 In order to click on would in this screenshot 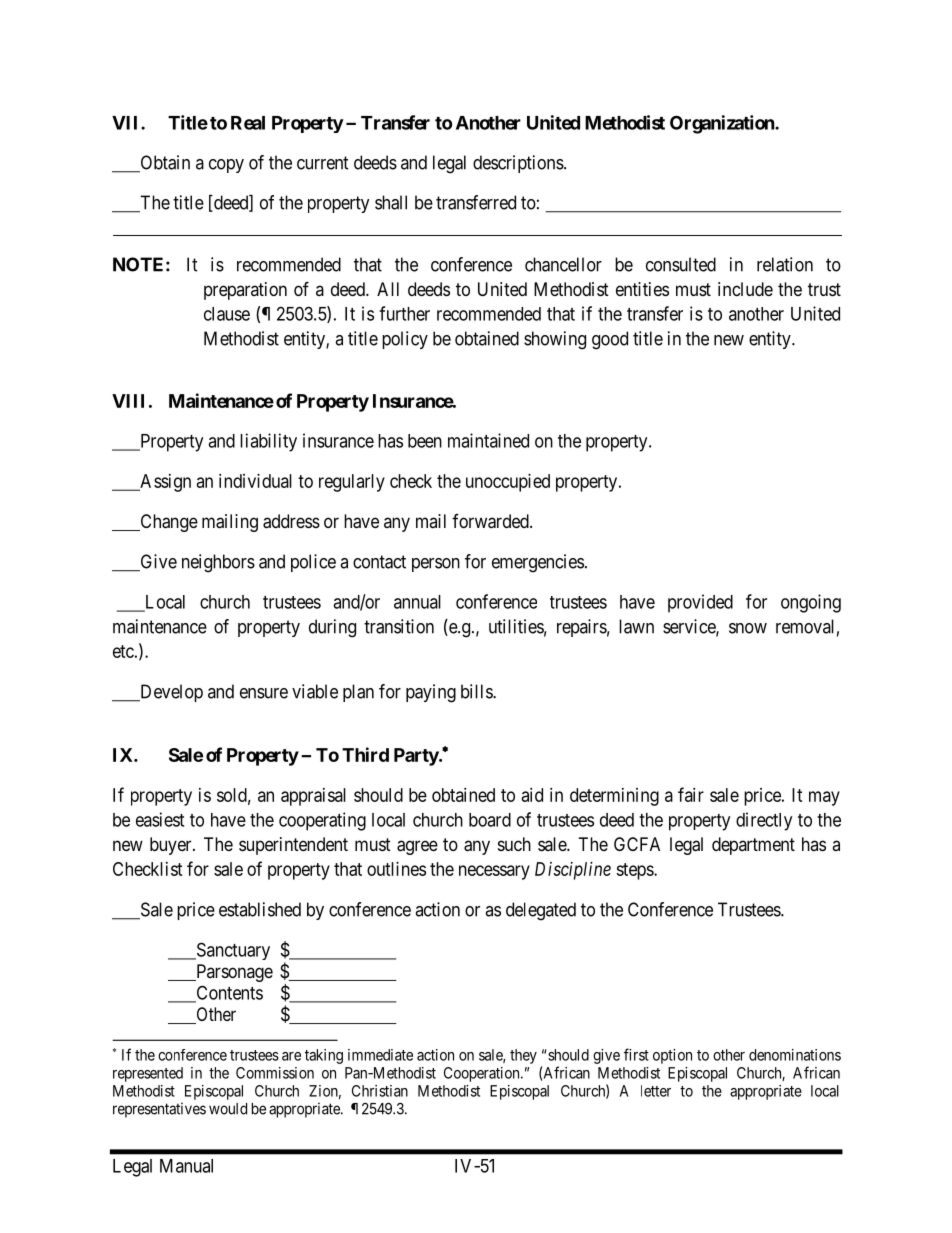, I will do `click(228, 1109)`.
